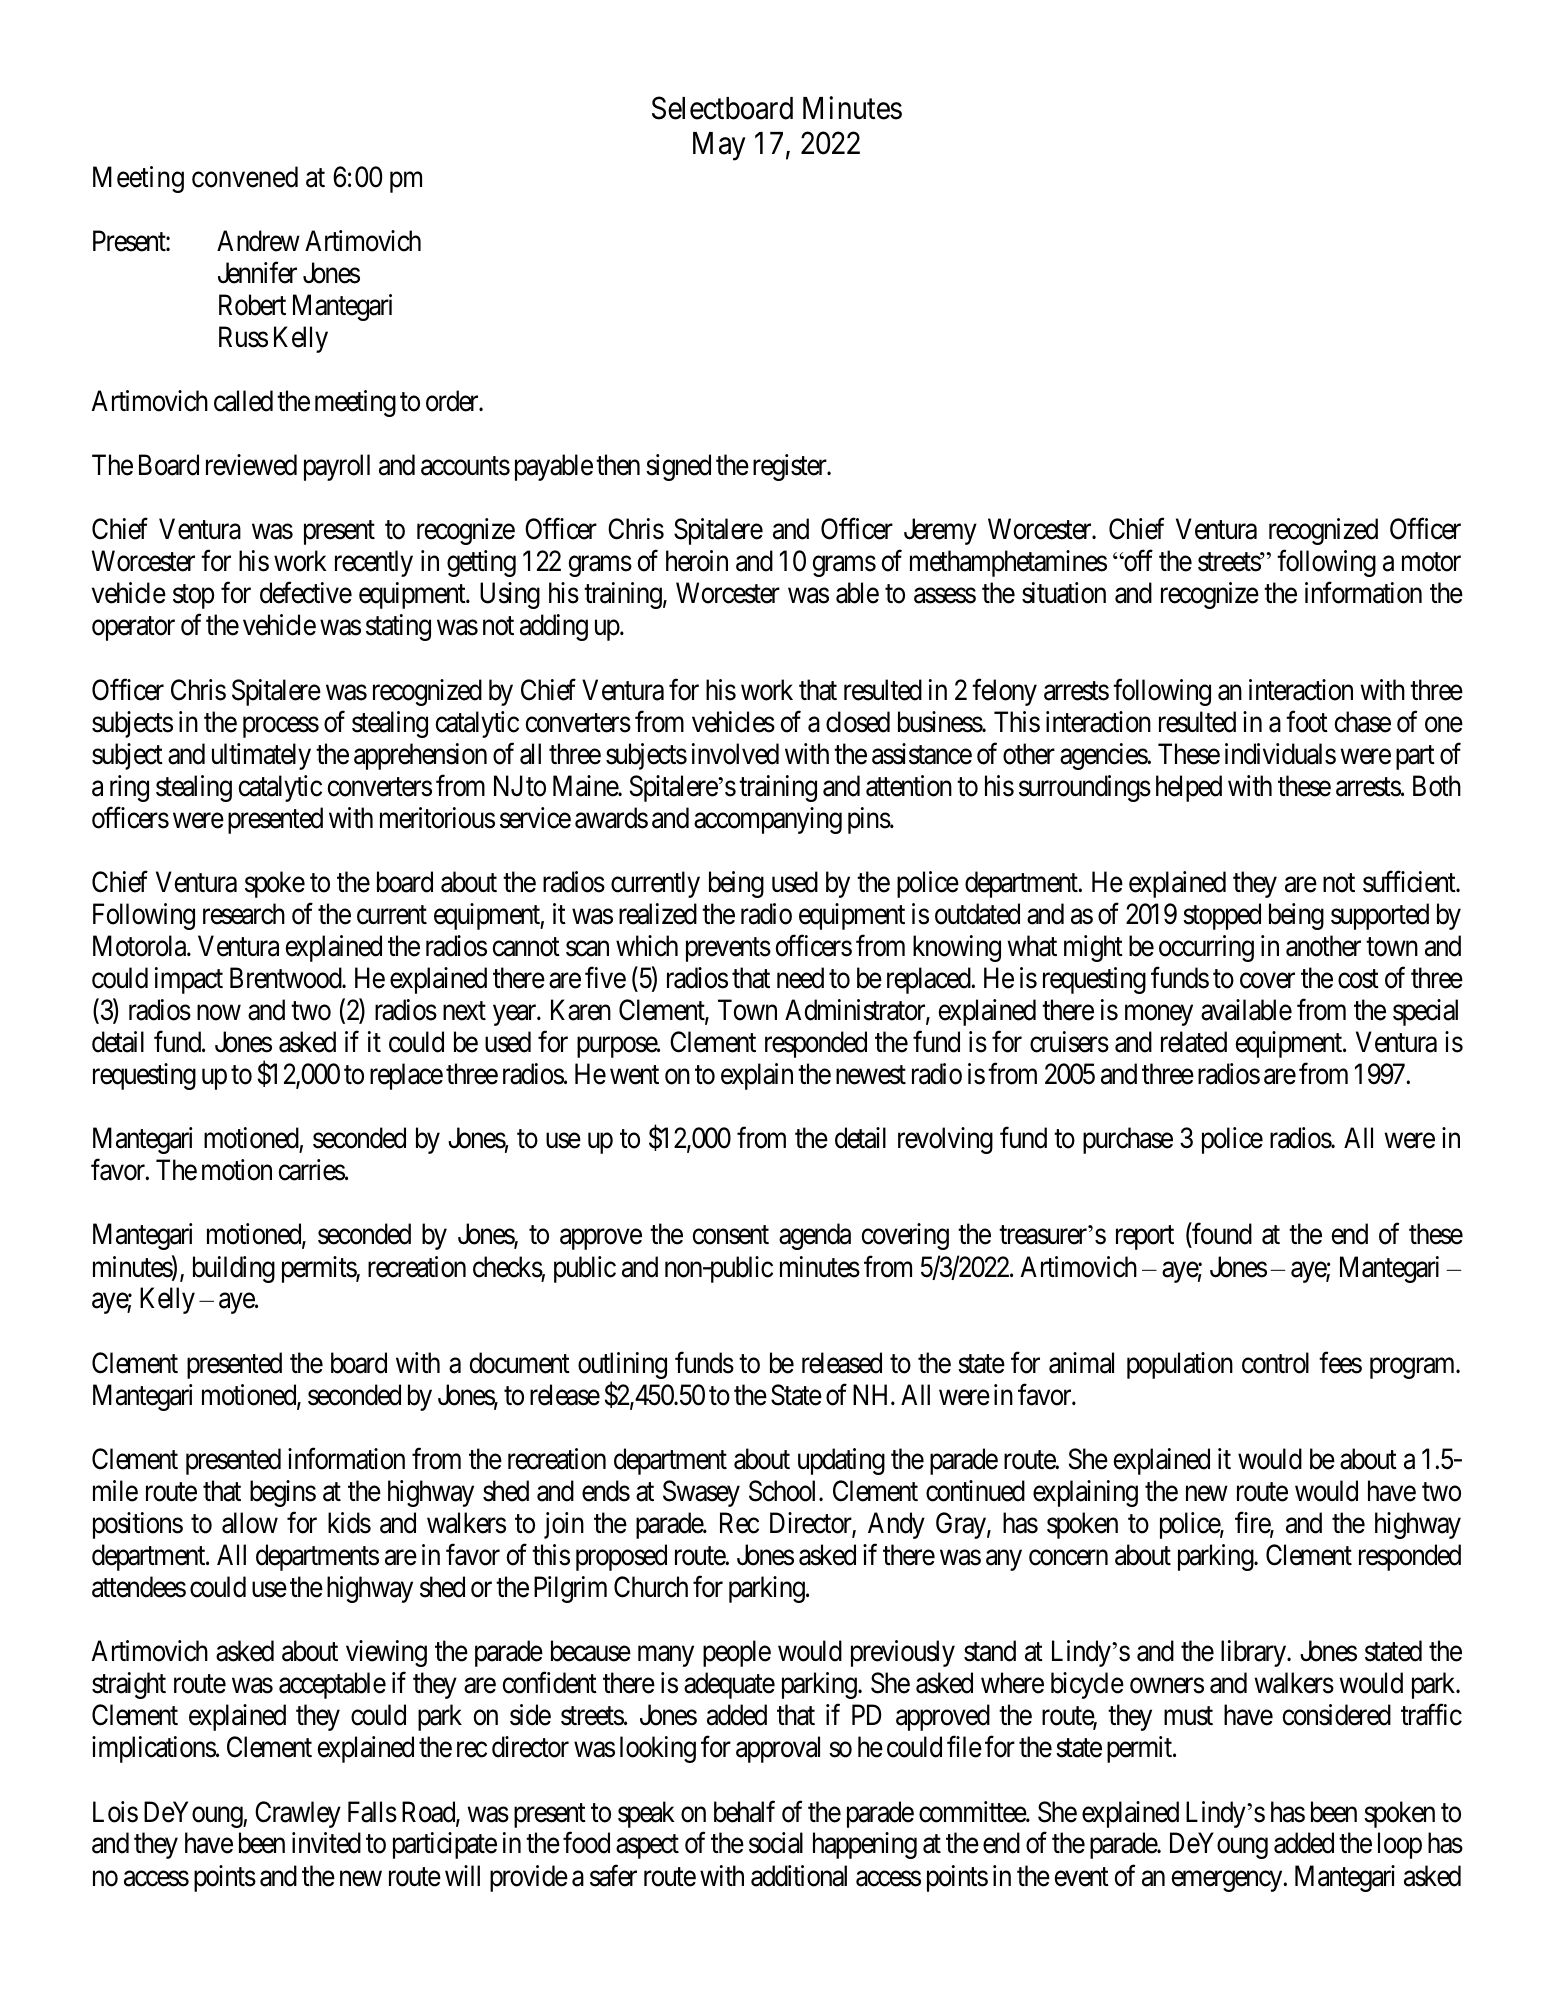  What do you see at coordinates (1358, 979) in the page?
I see `cost` at bounding box center [1358, 979].
